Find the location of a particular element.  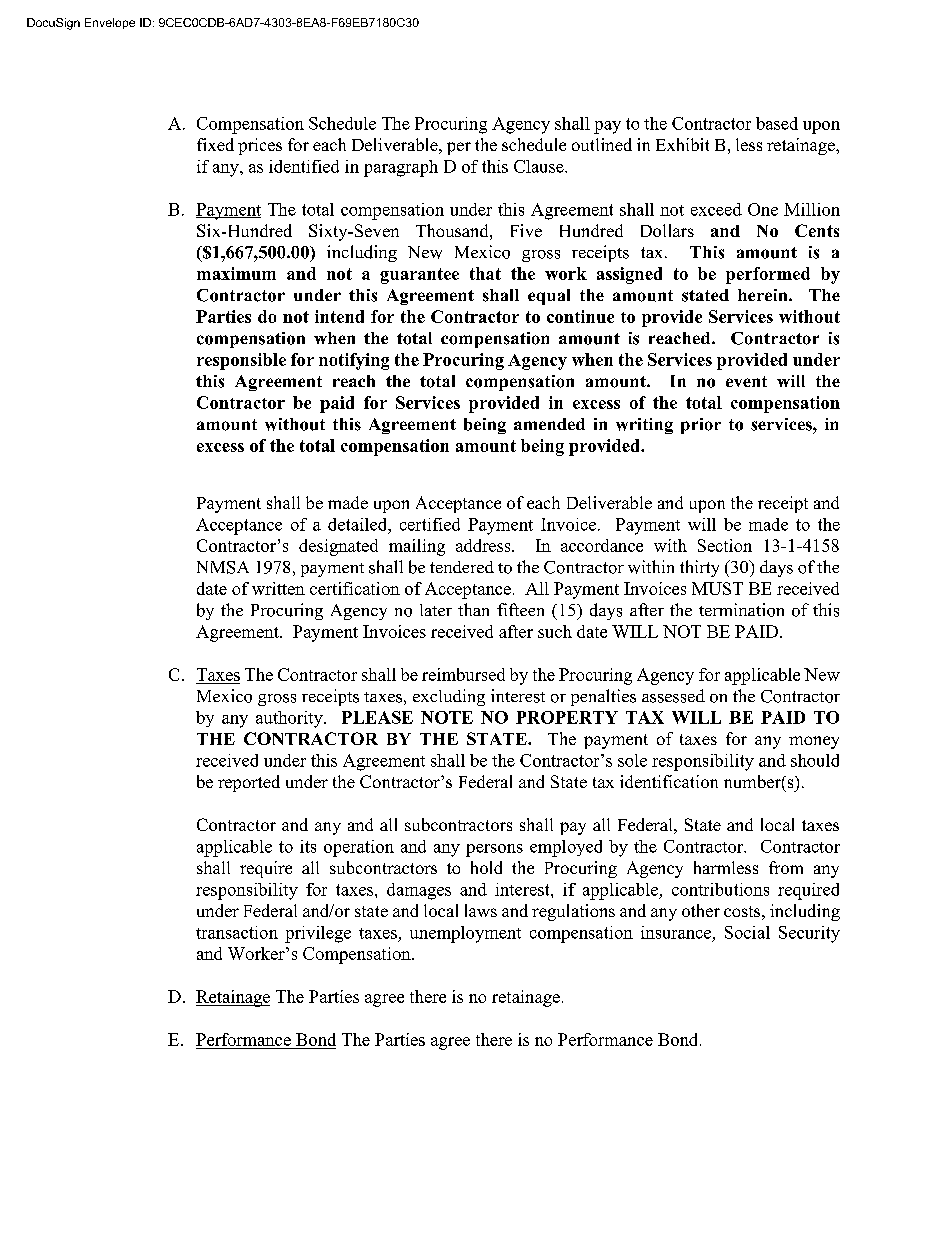

responsible is located at coordinates (241, 361).
